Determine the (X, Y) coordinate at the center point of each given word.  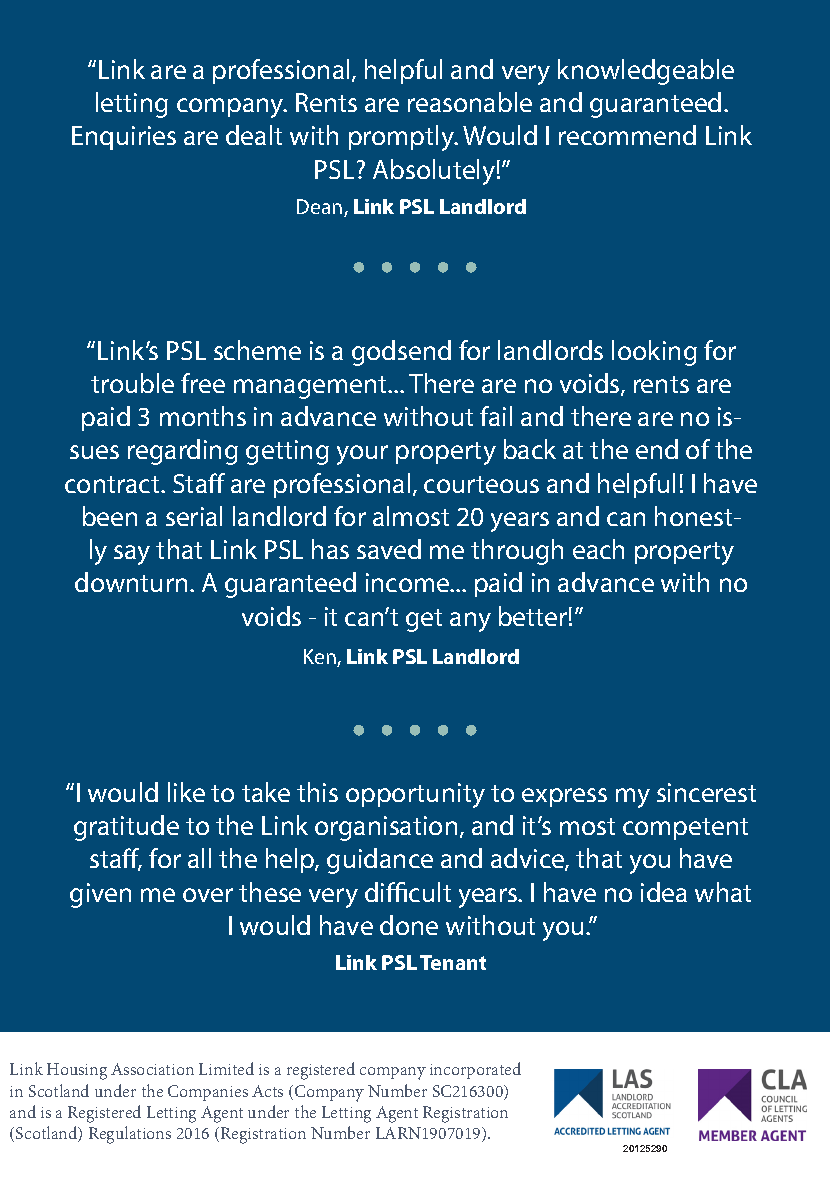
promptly (403, 138)
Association (152, 1069)
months (203, 416)
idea (664, 892)
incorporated (475, 1070)
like (186, 792)
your (362, 455)
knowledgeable (646, 72)
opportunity (415, 795)
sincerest (706, 792)
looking (654, 353)
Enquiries (124, 138)
